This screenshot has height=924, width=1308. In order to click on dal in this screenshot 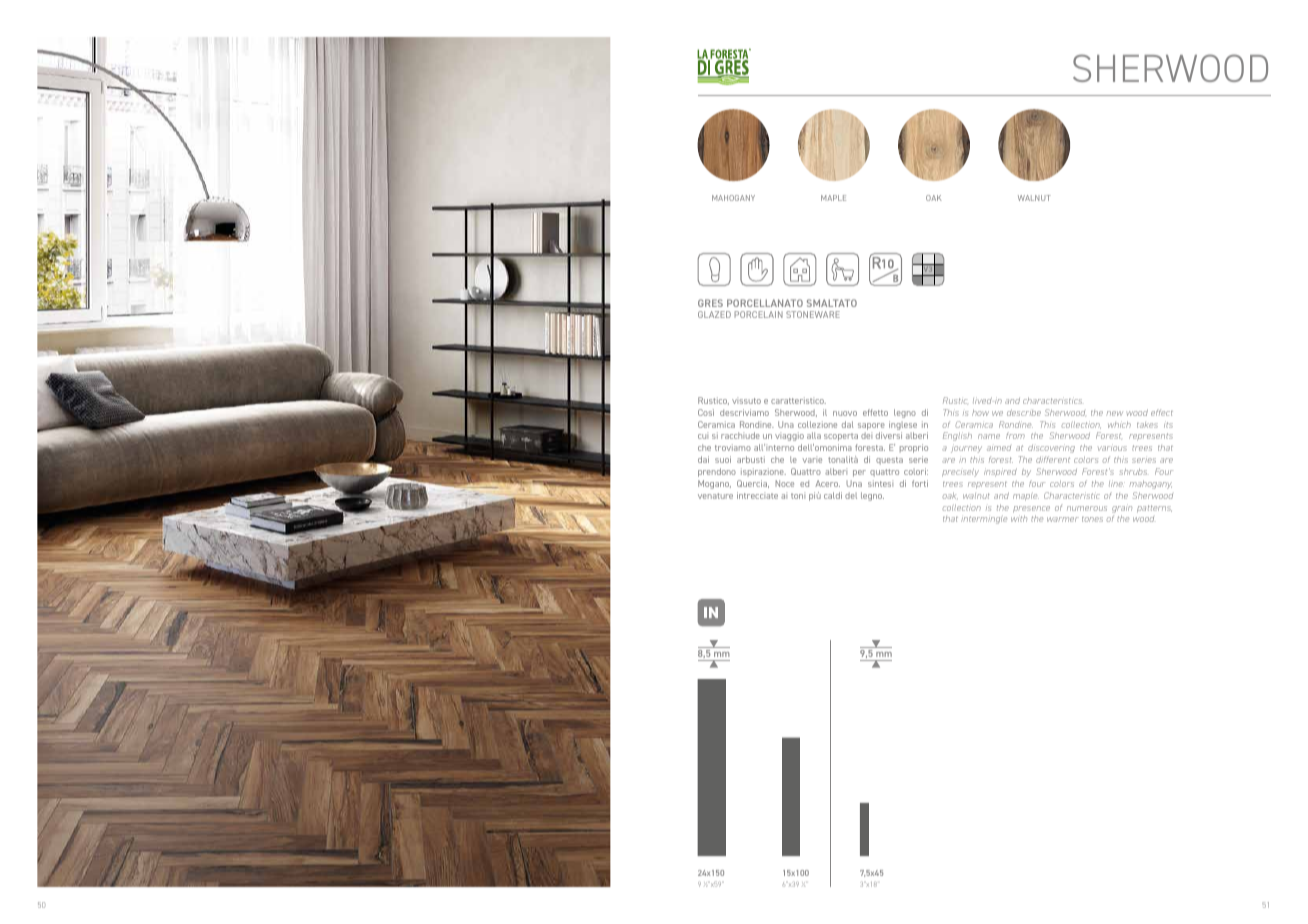, I will do `click(848, 424)`.
